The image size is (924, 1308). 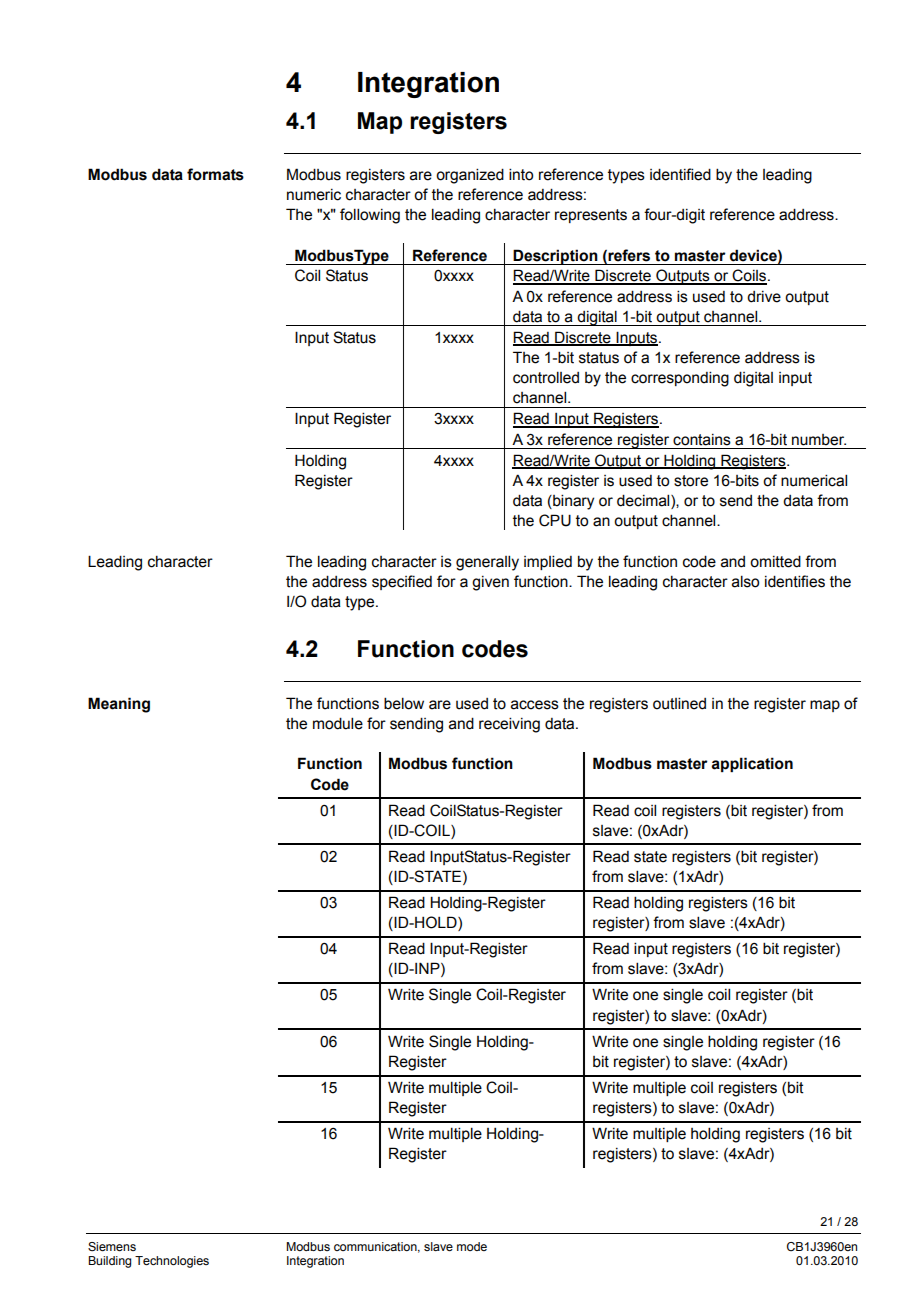 I want to click on Technologies, so click(x=172, y=1262).
